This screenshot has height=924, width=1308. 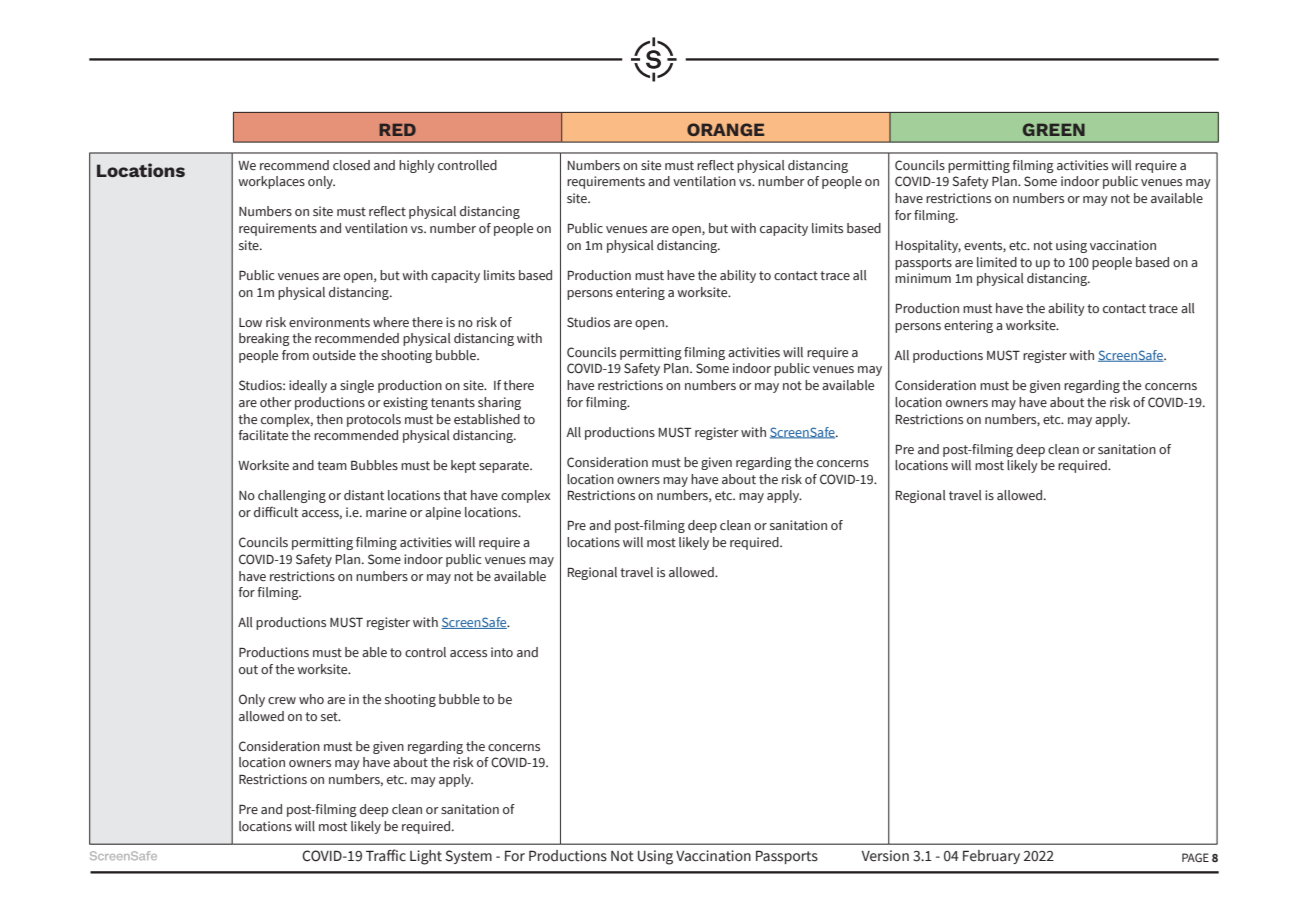 I want to click on distant, so click(x=364, y=495).
